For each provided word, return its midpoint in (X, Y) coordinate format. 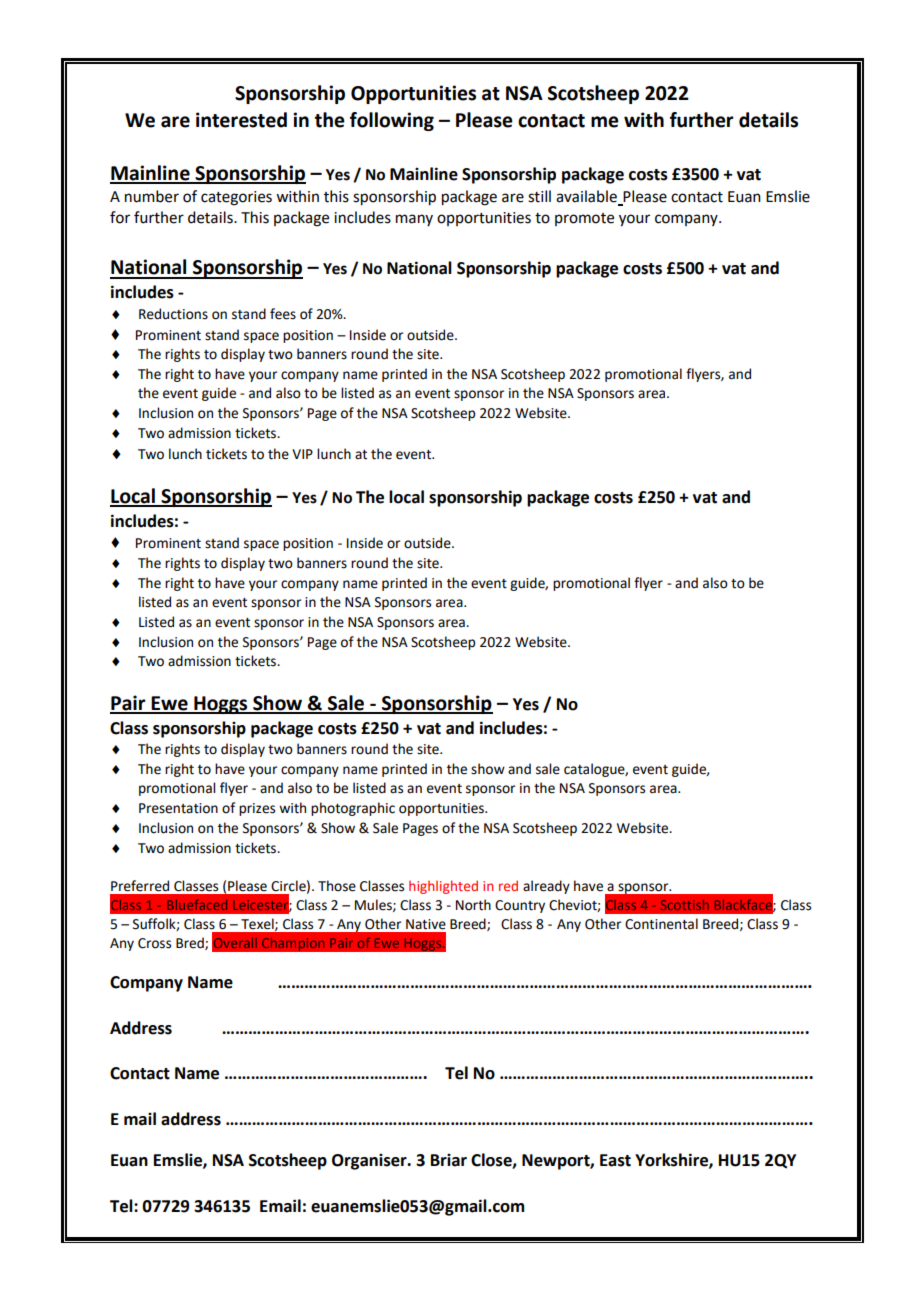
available (586, 196)
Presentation (178, 808)
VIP (302, 454)
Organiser (370, 1162)
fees (283, 314)
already (546, 887)
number (152, 196)
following (392, 121)
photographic (353, 809)
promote (584, 219)
